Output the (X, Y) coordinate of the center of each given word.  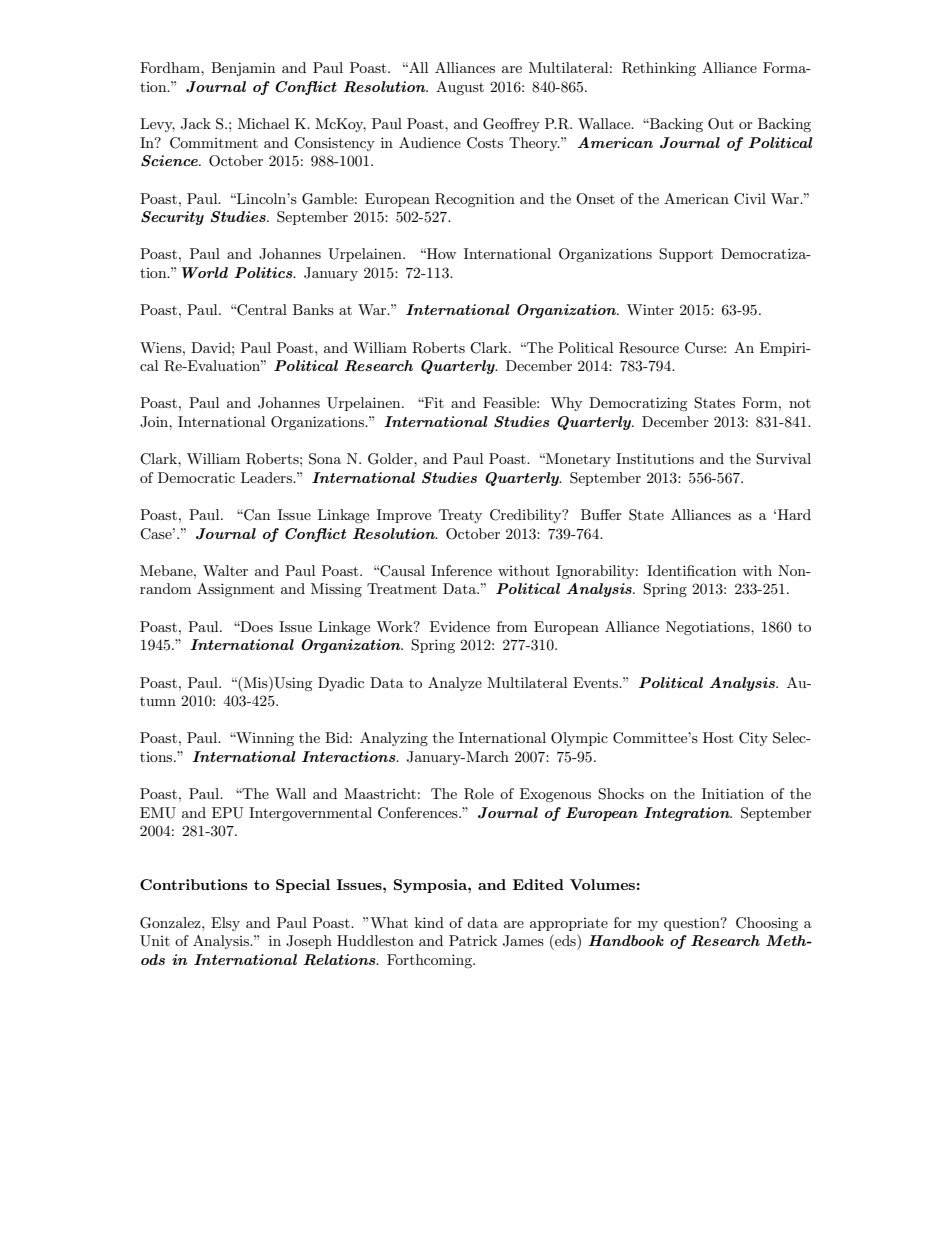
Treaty (460, 516)
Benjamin (243, 69)
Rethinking (659, 69)
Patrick (473, 940)
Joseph (309, 942)
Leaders (267, 477)
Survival (783, 459)
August (460, 88)
